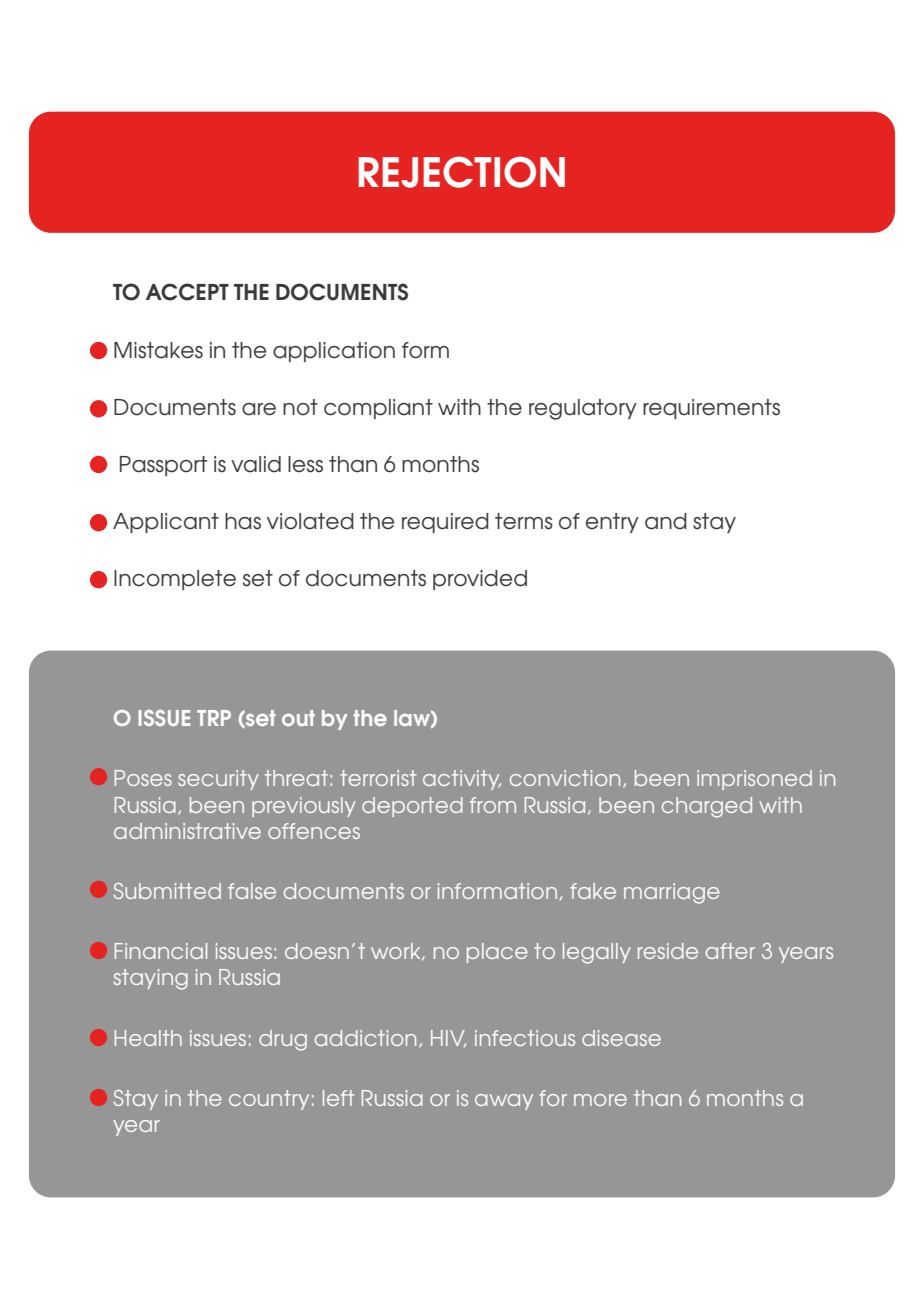 The width and height of the screenshot is (924, 1308). What do you see at coordinates (218, 780) in the screenshot?
I see `security` at bounding box center [218, 780].
